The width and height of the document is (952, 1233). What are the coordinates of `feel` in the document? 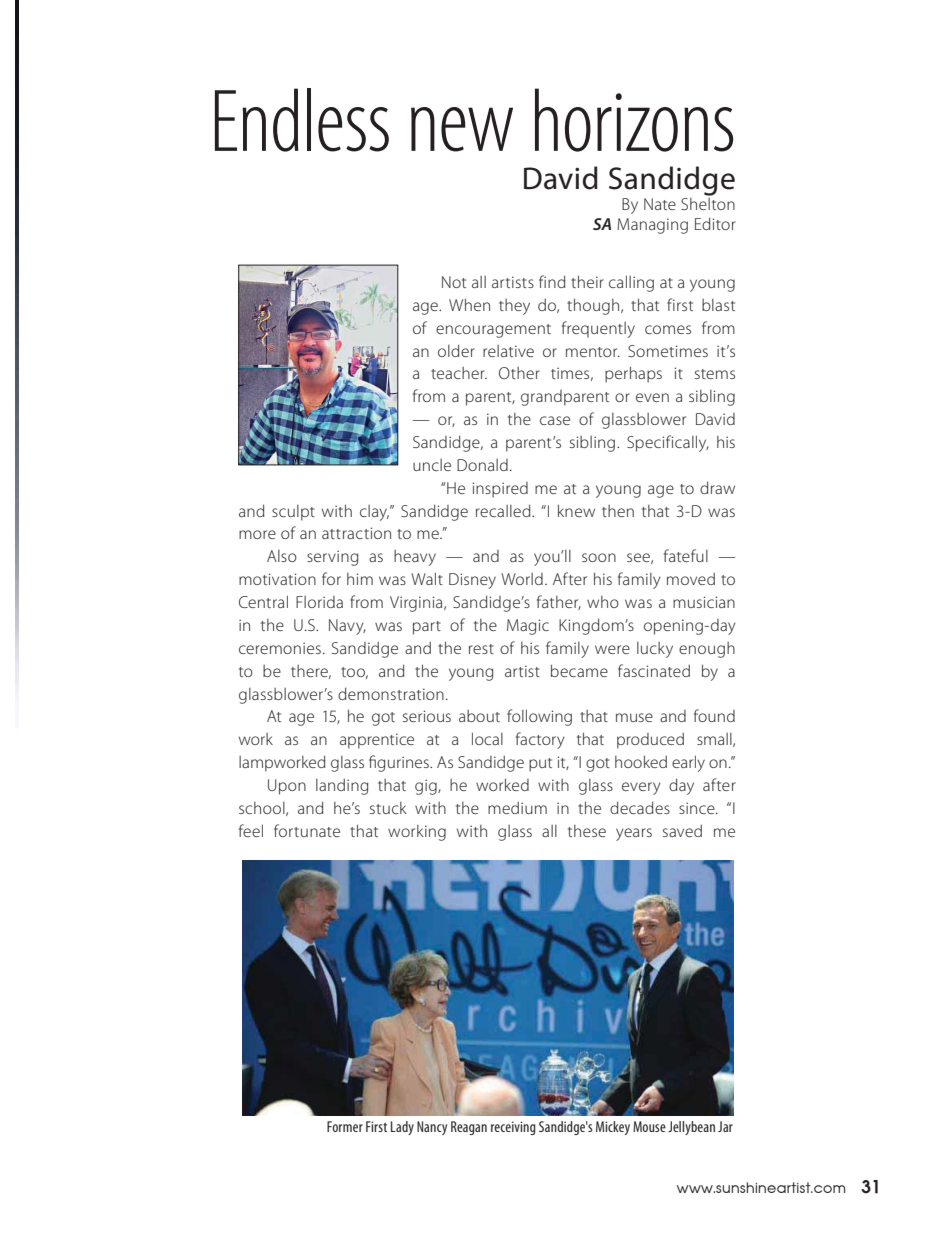 It's located at (251, 830).
